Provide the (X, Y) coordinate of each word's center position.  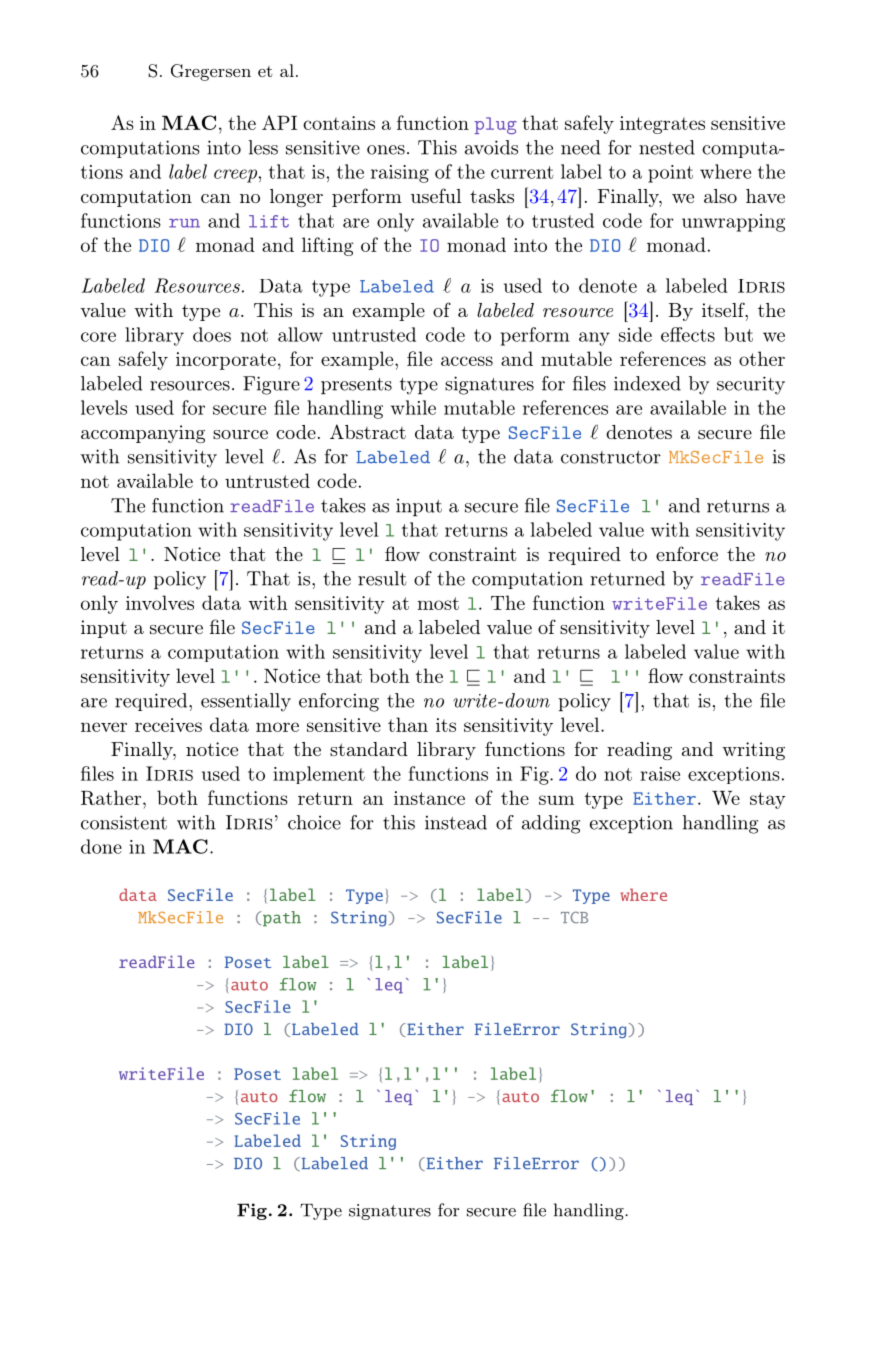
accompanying (143, 434)
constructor (611, 457)
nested (667, 147)
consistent (124, 822)
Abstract (368, 431)
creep (235, 176)
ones (386, 150)
